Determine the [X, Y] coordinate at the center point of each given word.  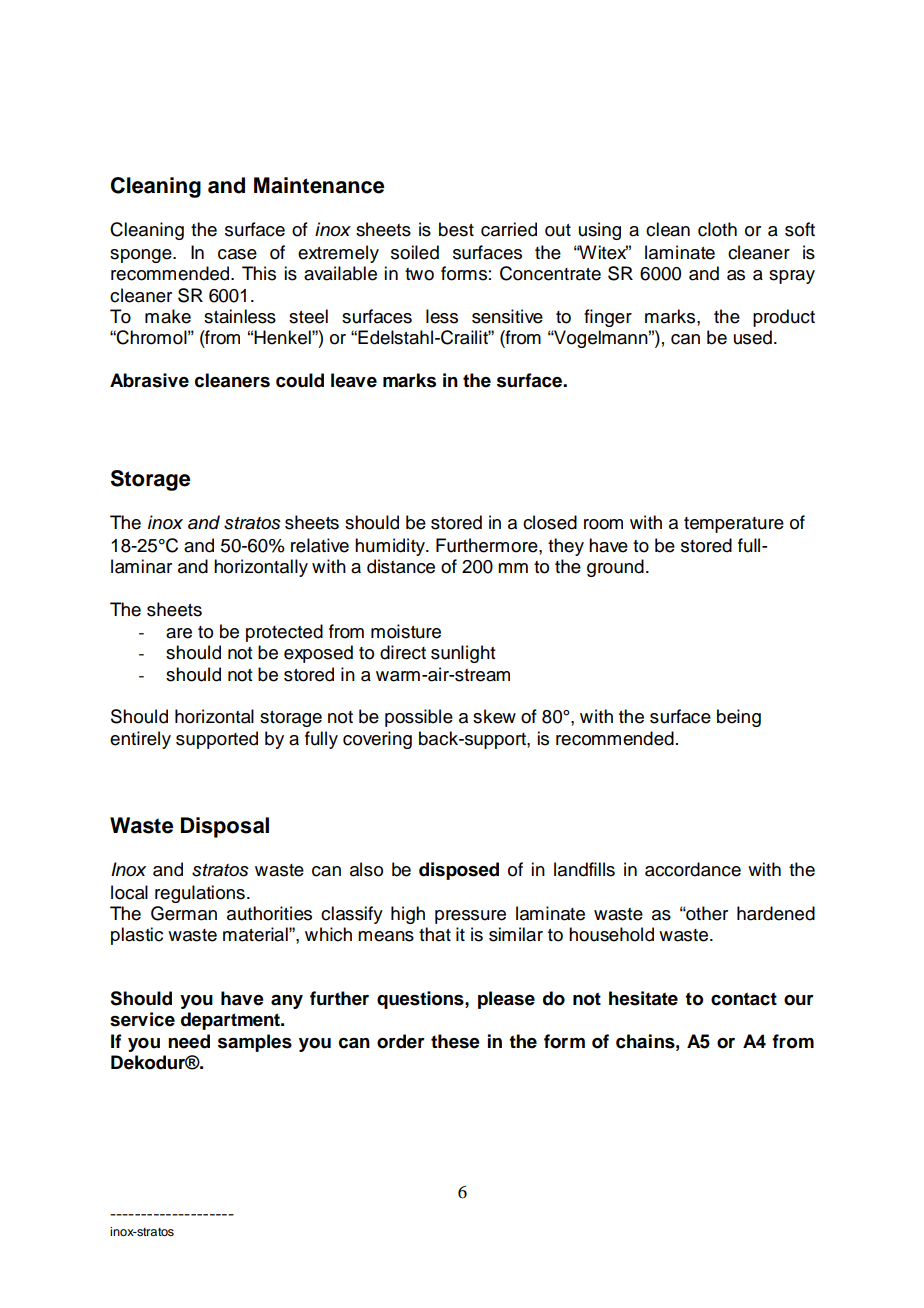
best [456, 229]
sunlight [463, 654]
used [753, 337]
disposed [459, 871]
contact [744, 999]
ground [615, 568]
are [179, 633]
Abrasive [149, 380]
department [232, 1021]
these [455, 1041]
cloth [717, 229]
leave [354, 380]
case [237, 254]
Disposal [225, 827]
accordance [693, 869]
